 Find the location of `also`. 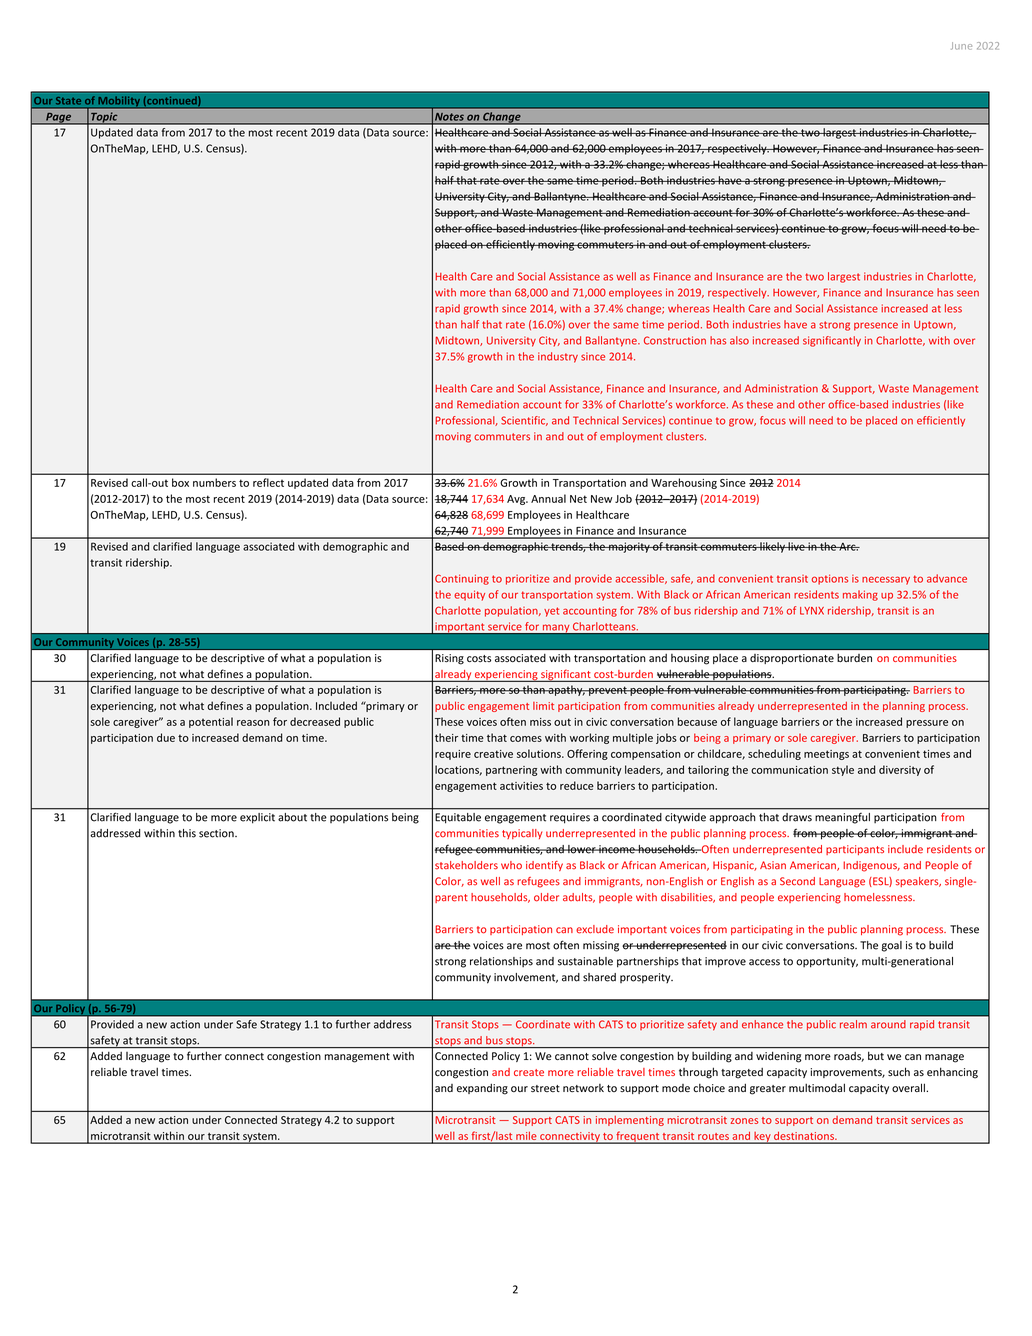

also is located at coordinates (739, 340).
